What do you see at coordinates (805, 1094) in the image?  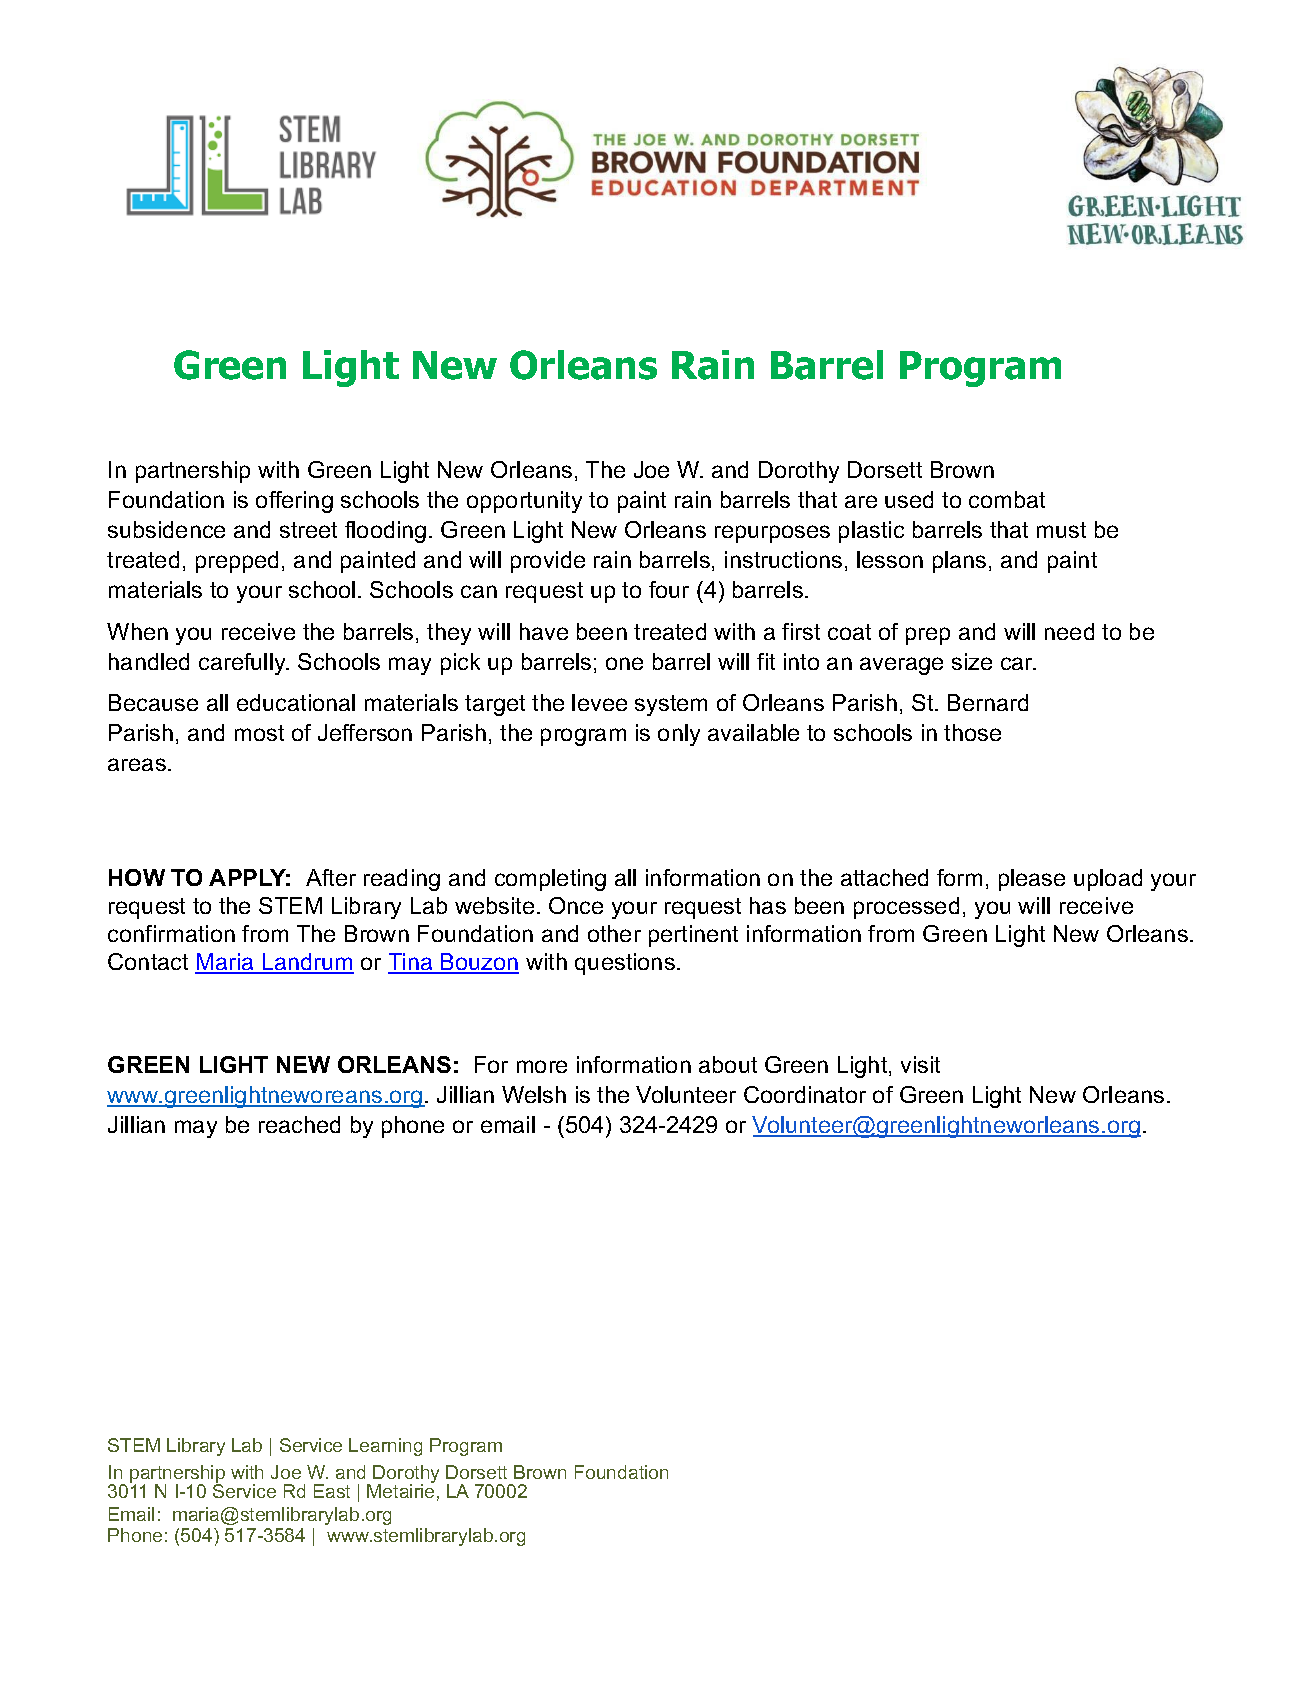 I see `Coordinator` at bounding box center [805, 1094].
